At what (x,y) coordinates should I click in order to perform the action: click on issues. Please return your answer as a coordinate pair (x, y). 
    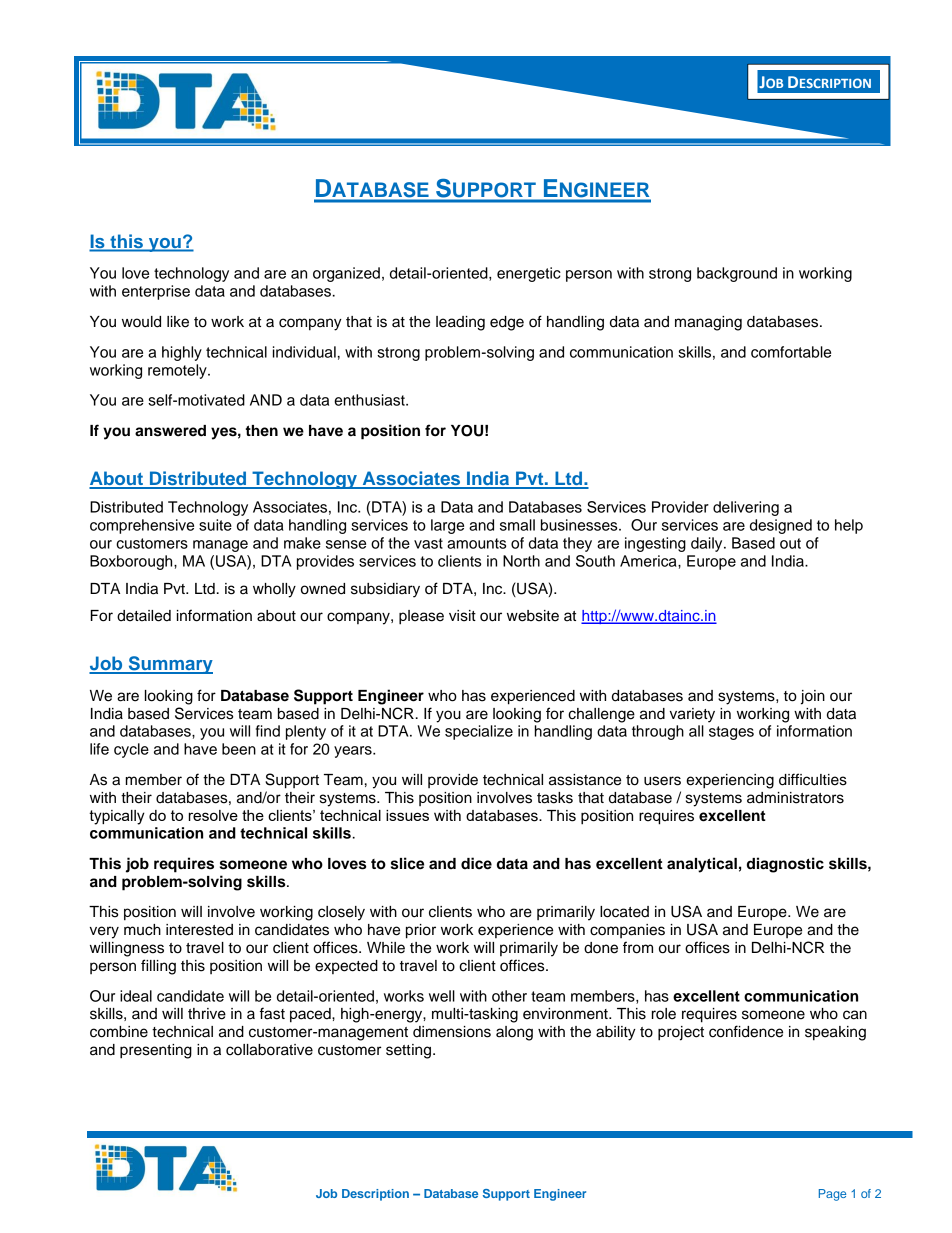
    Looking at the image, I should click on (407, 815).
